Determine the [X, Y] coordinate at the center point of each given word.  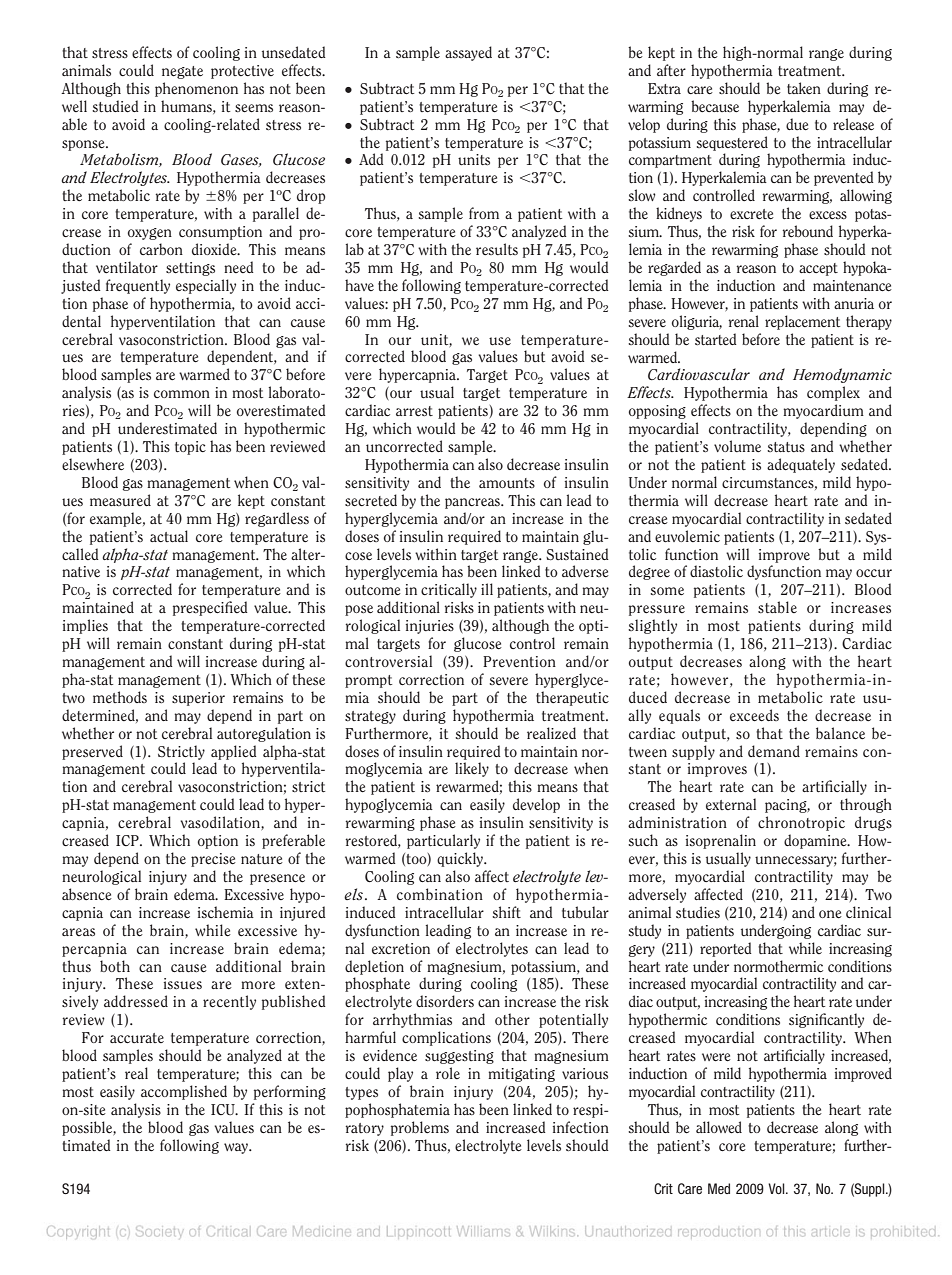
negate [182, 72]
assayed [468, 53]
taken [804, 88]
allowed [719, 1127]
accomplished [184, 1092]
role [448, 1073]
